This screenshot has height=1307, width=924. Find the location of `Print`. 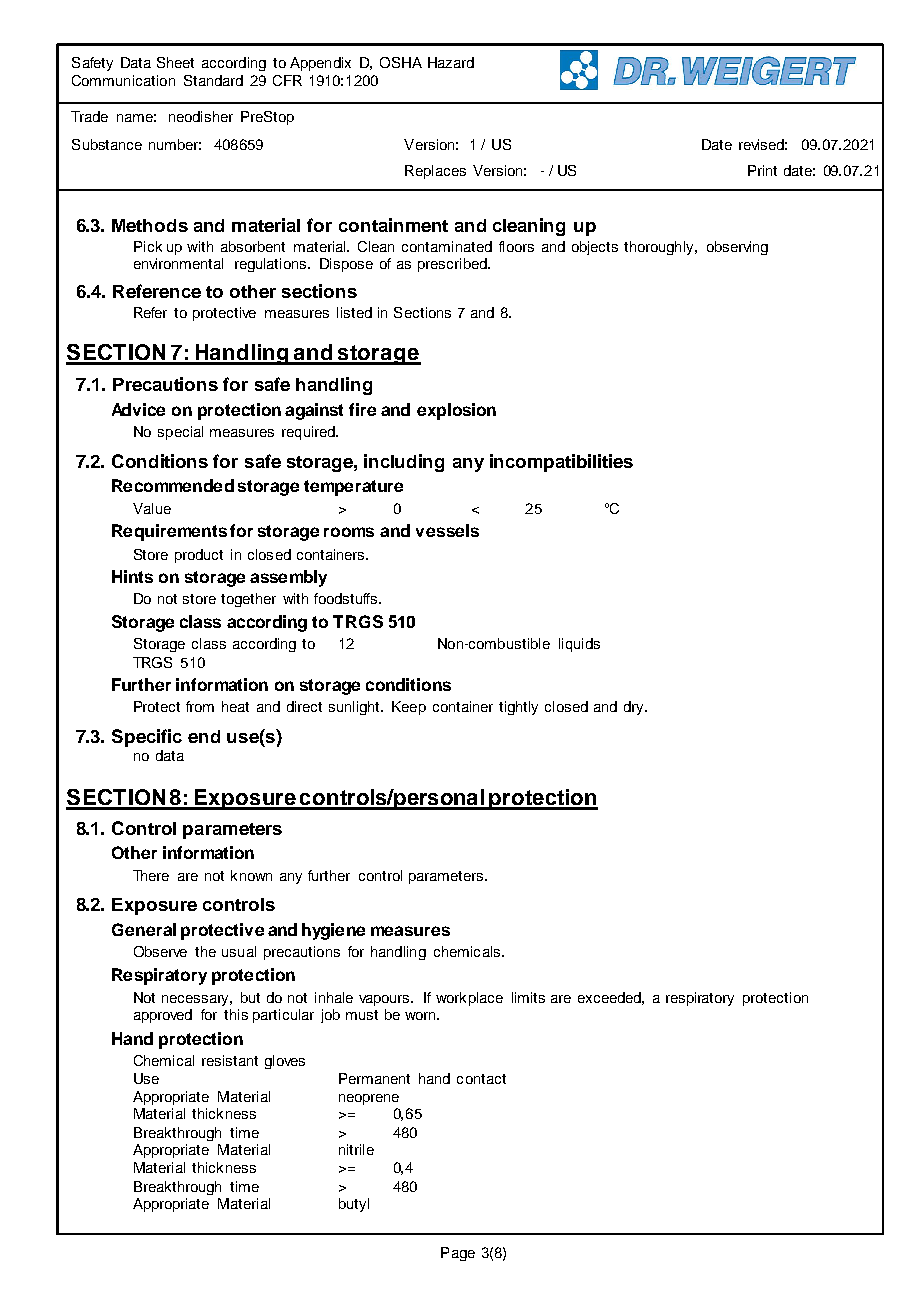

Print is located at coordinates (762, 170).
